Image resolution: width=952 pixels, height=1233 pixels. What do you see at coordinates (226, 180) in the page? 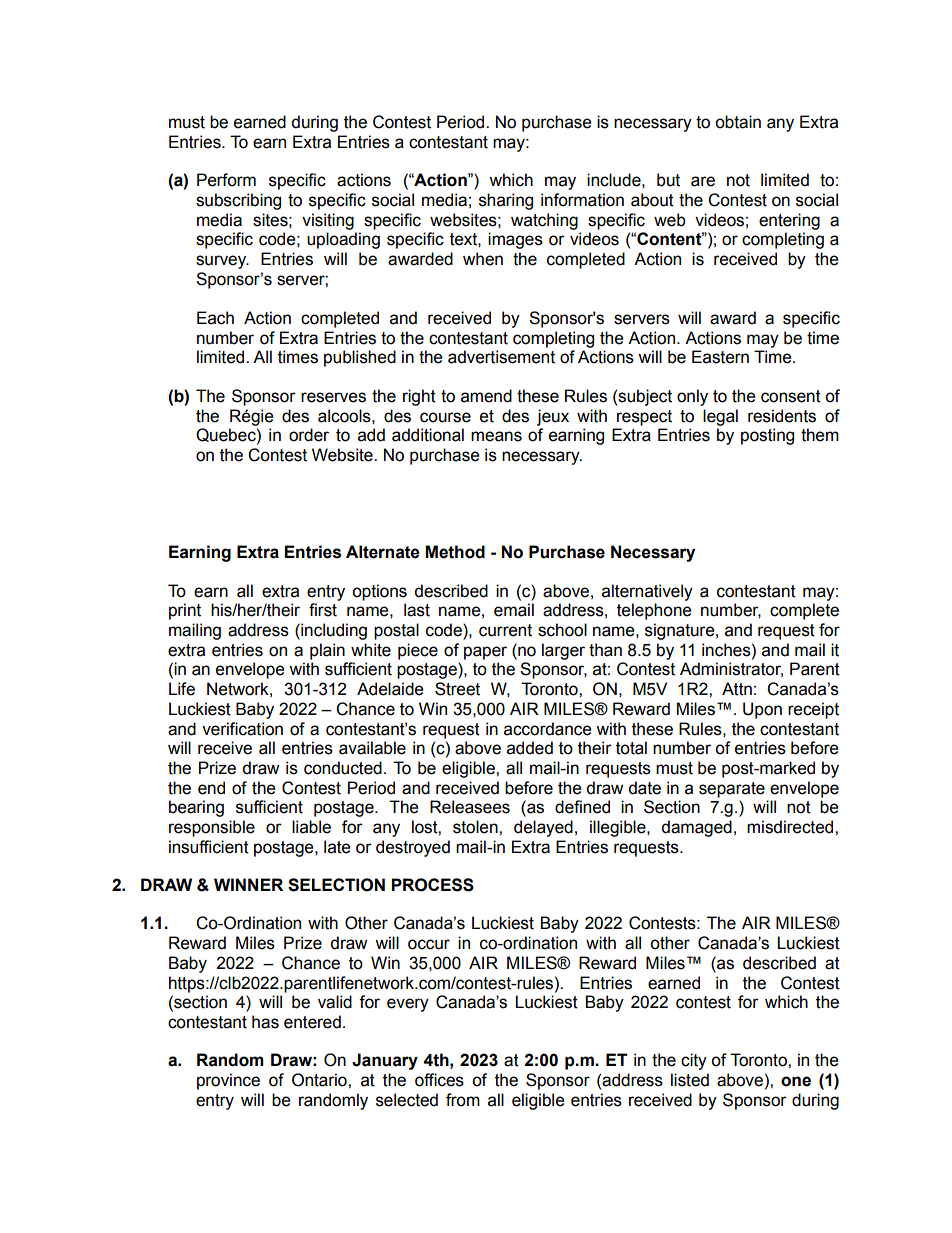
I see `Perform` at bounding box center [226, 180].
